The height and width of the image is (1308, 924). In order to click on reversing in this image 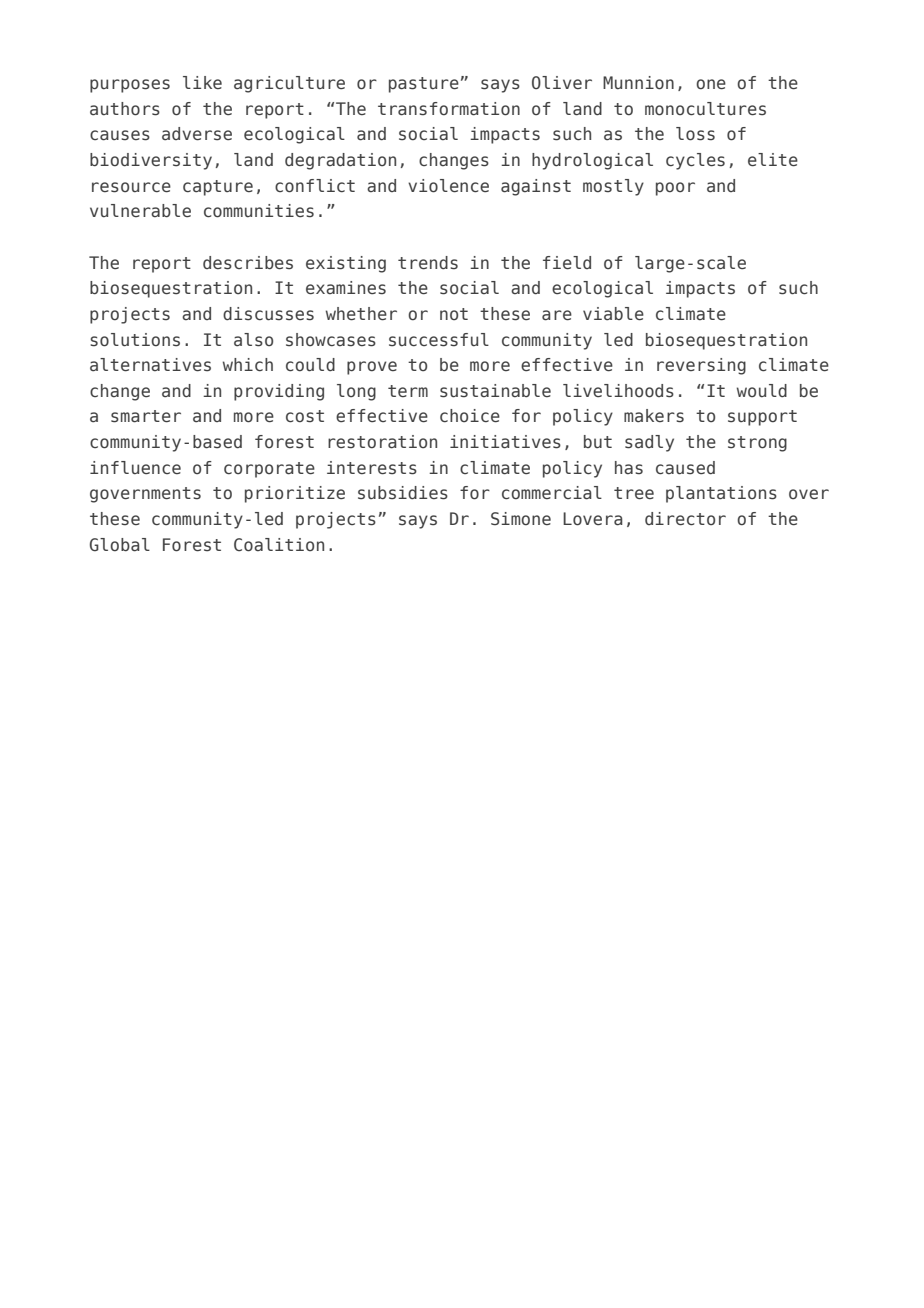, I will do `click(701, 366)`.
